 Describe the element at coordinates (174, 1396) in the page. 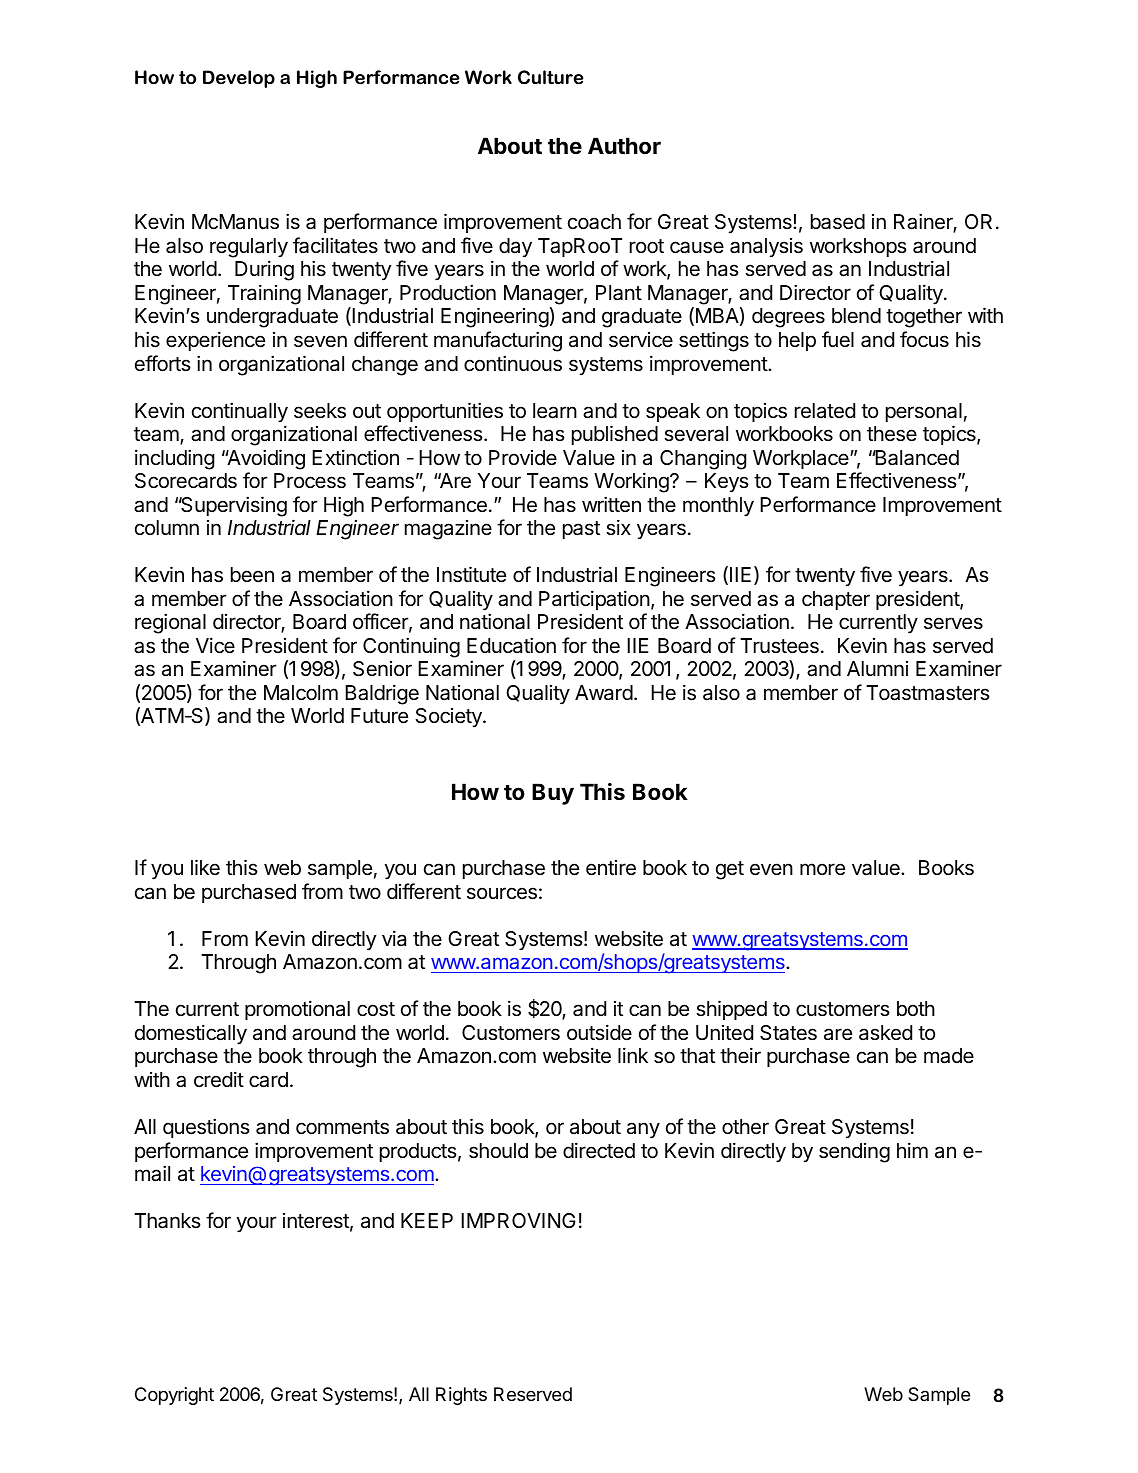

I see `Copyright` at that location.
